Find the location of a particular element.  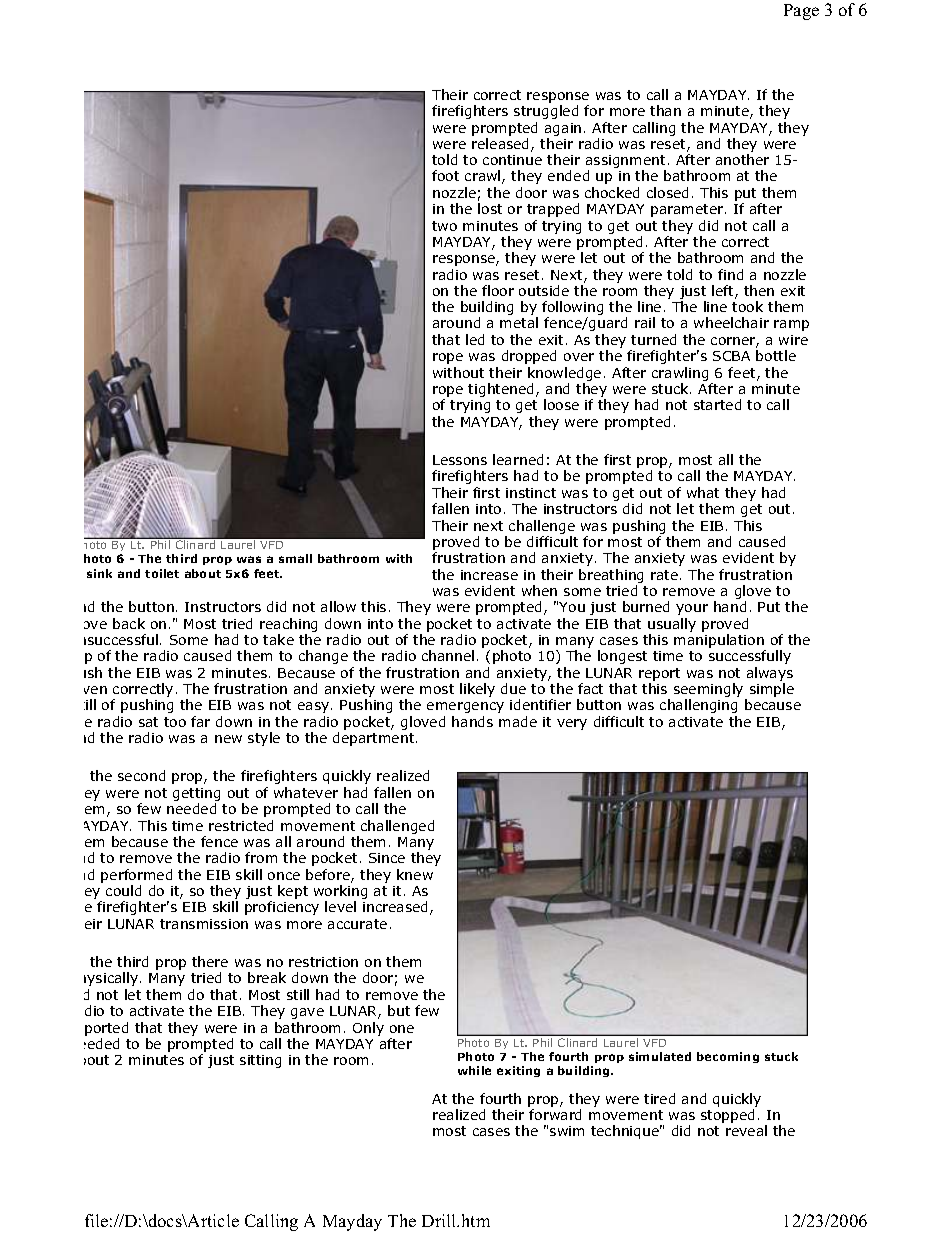

far is located at coordinates (200, 721).
